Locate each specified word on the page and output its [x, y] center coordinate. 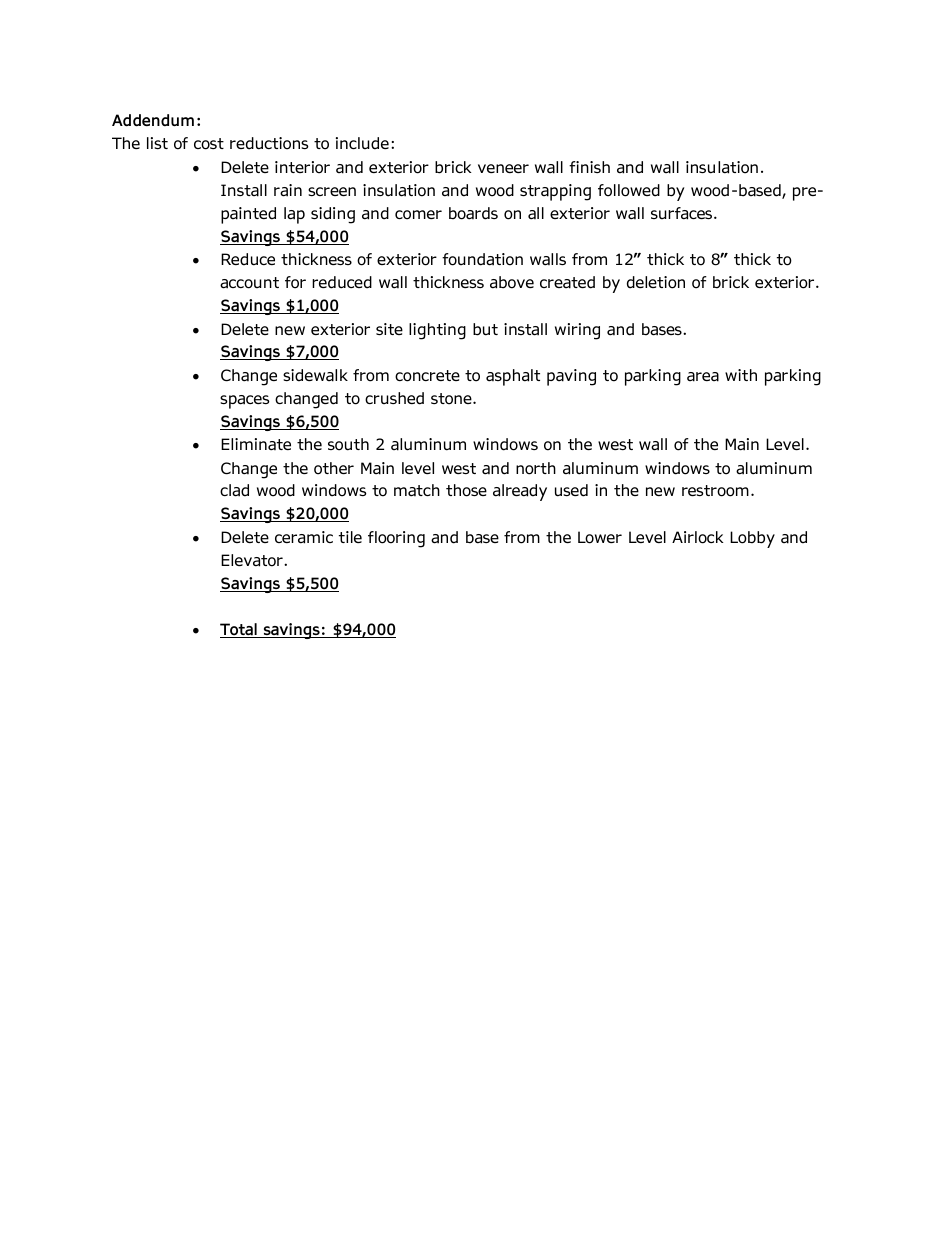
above [512, 282]
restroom [715, 491]
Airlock [698, 537]
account [249, 283]
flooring [396, 539]
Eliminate [256, 444]
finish [589, 167]
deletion [656, 282]
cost [209, 144]
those [466, 490]
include [362, 143]
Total [239, 630]
